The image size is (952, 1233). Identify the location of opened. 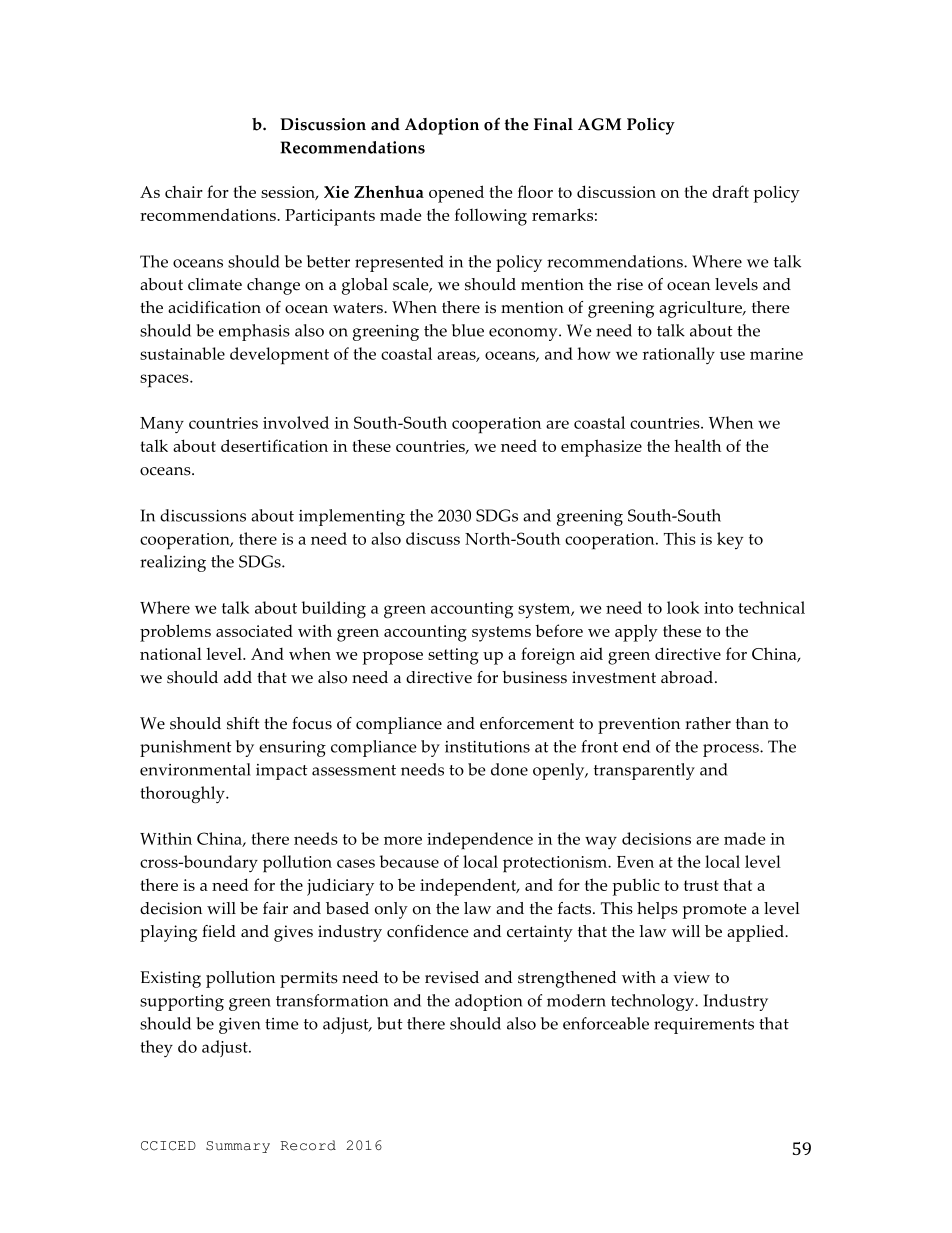
(456, 194).
